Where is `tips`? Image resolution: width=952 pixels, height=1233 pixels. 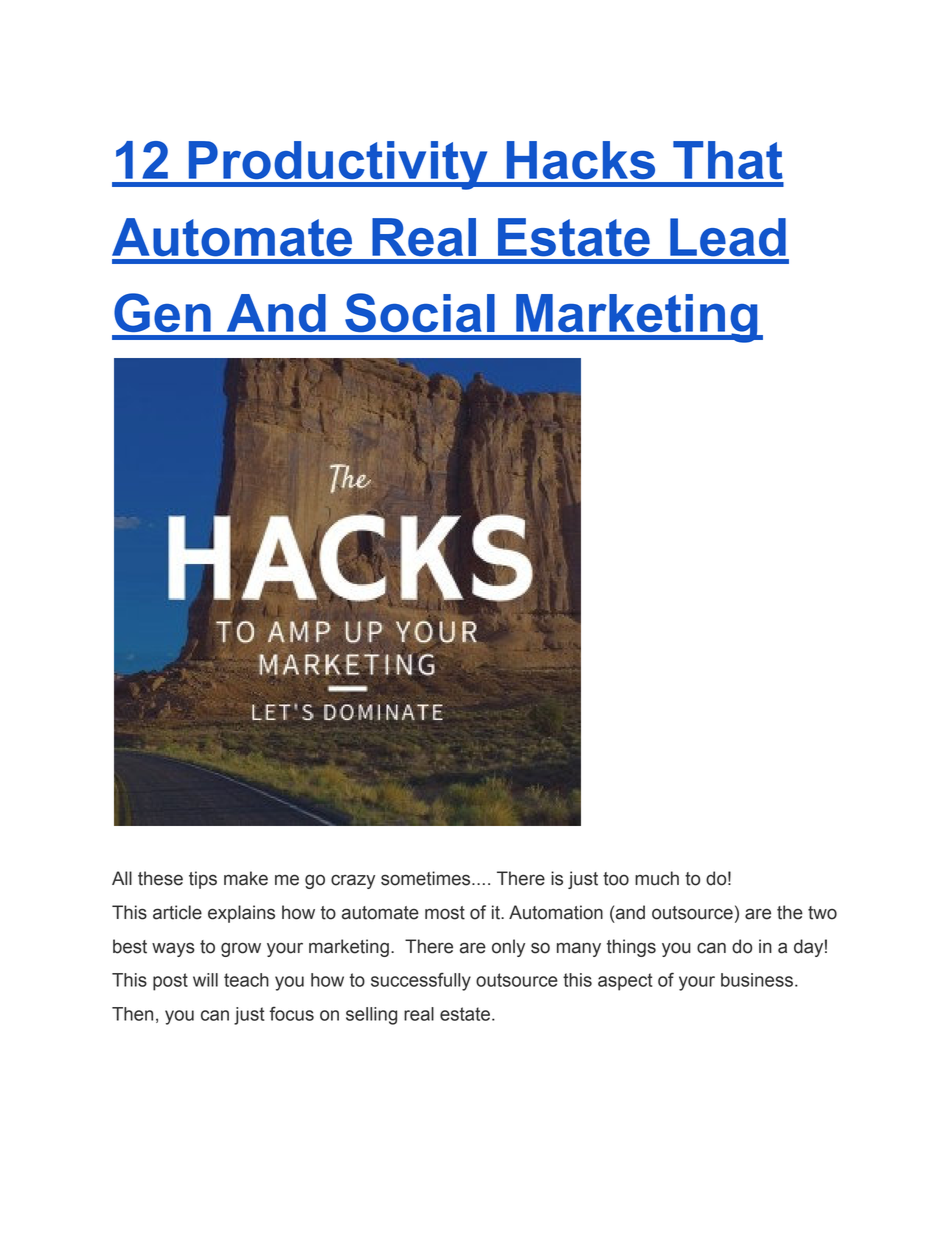 tips is located at coordinates (203, 880).
